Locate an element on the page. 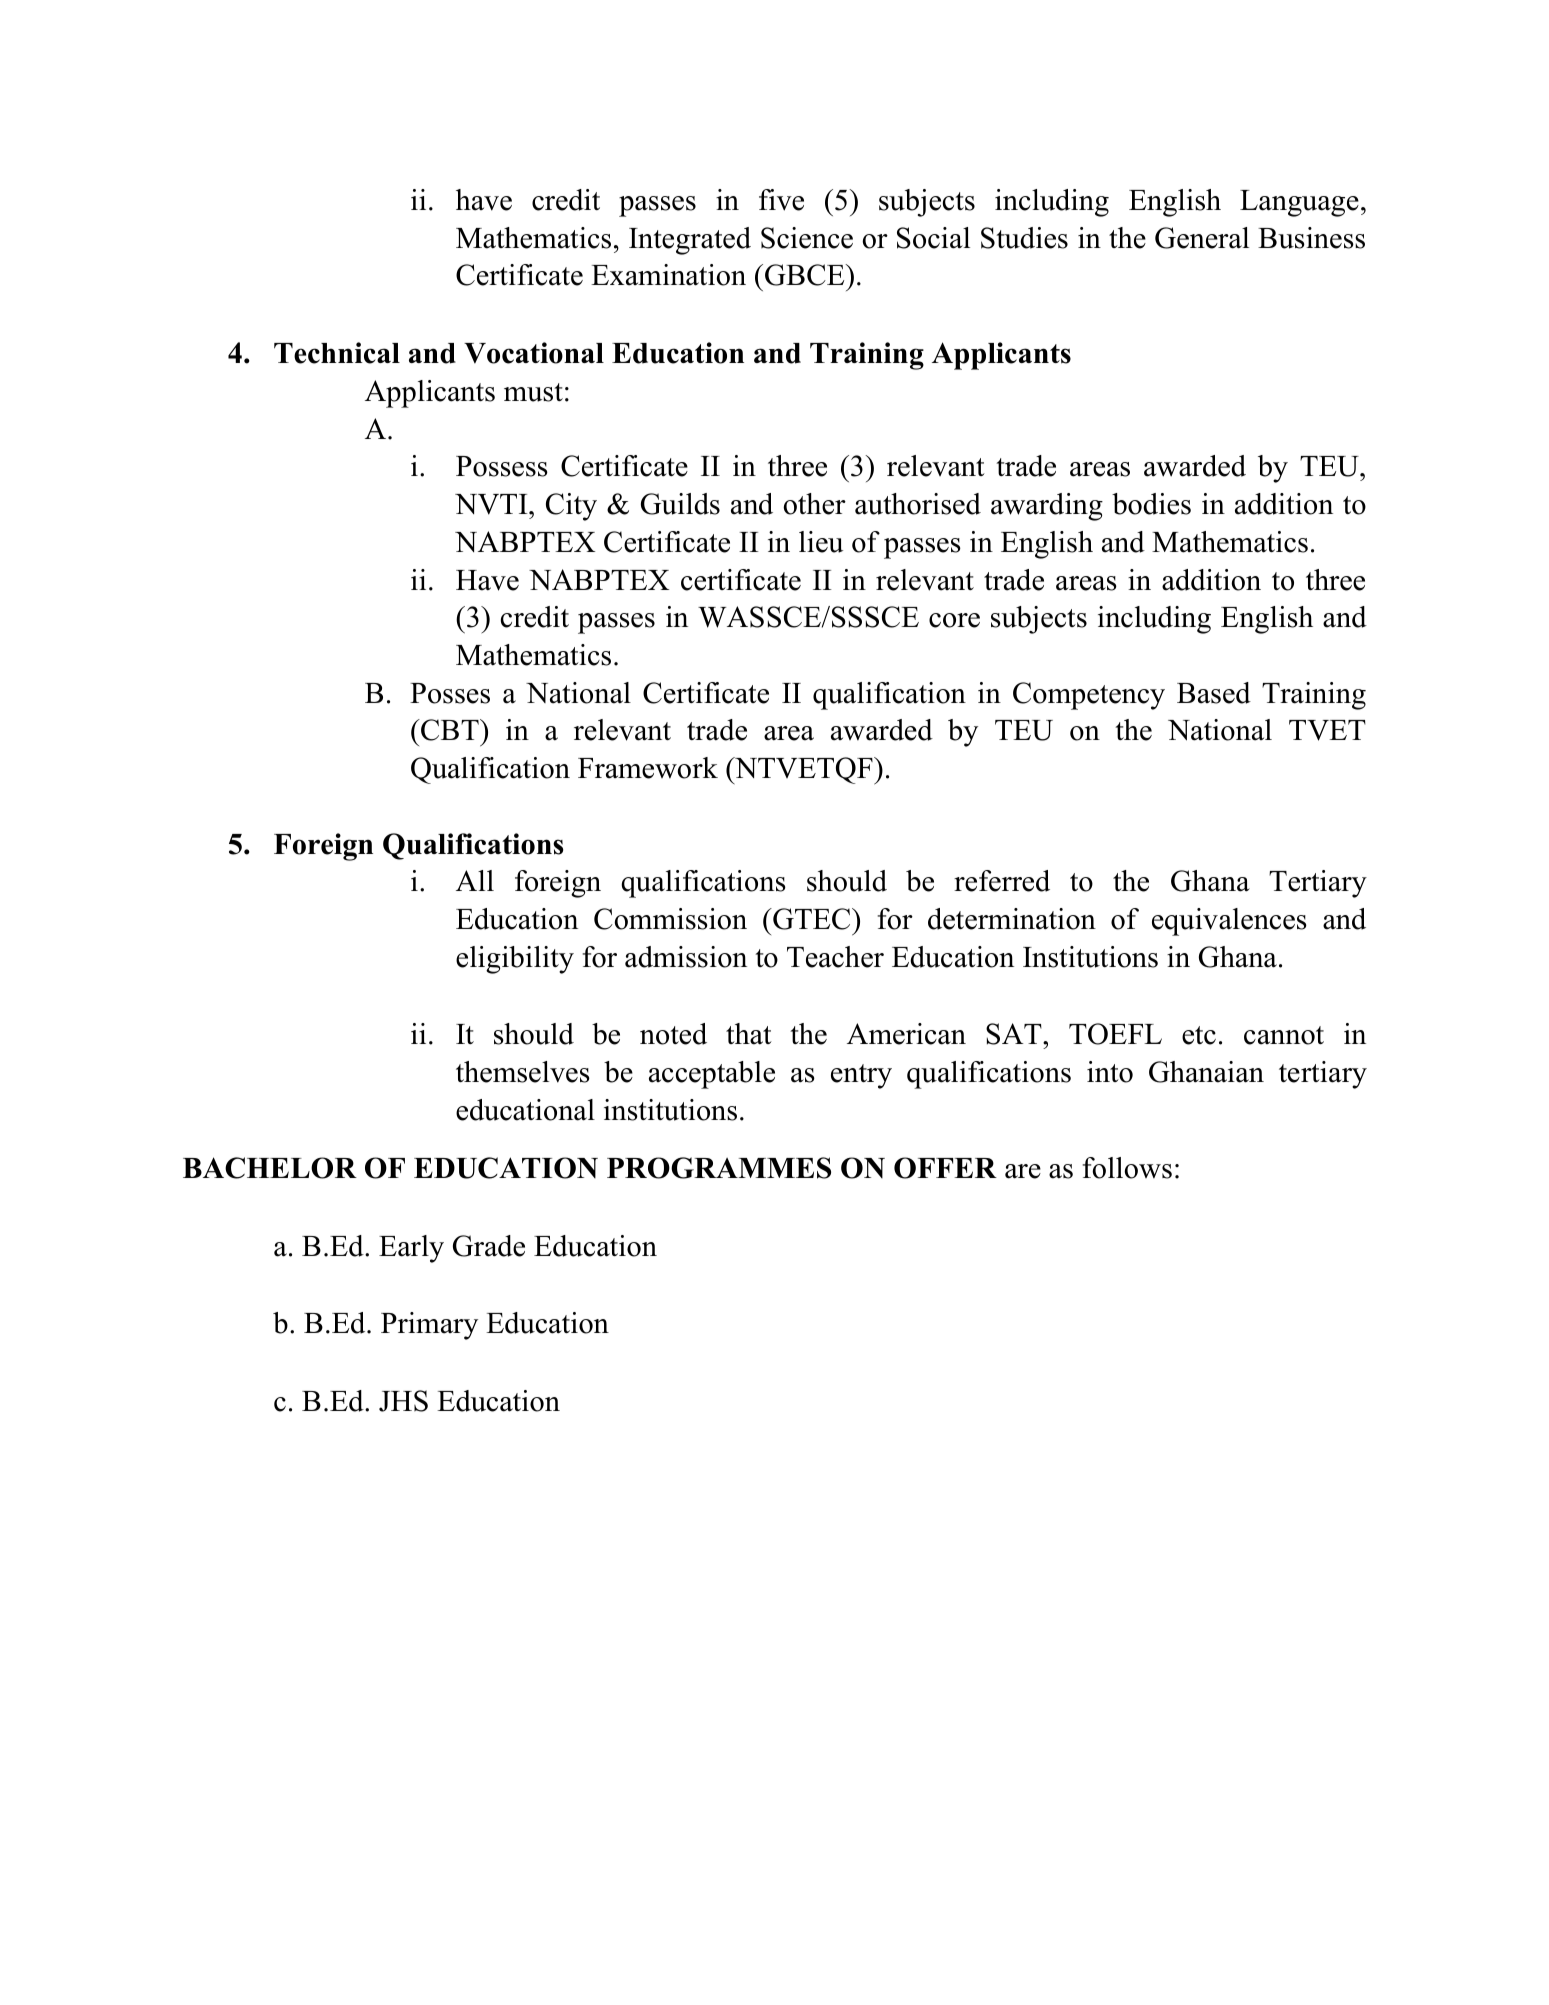  that is located at coordinates (749, 1034).
